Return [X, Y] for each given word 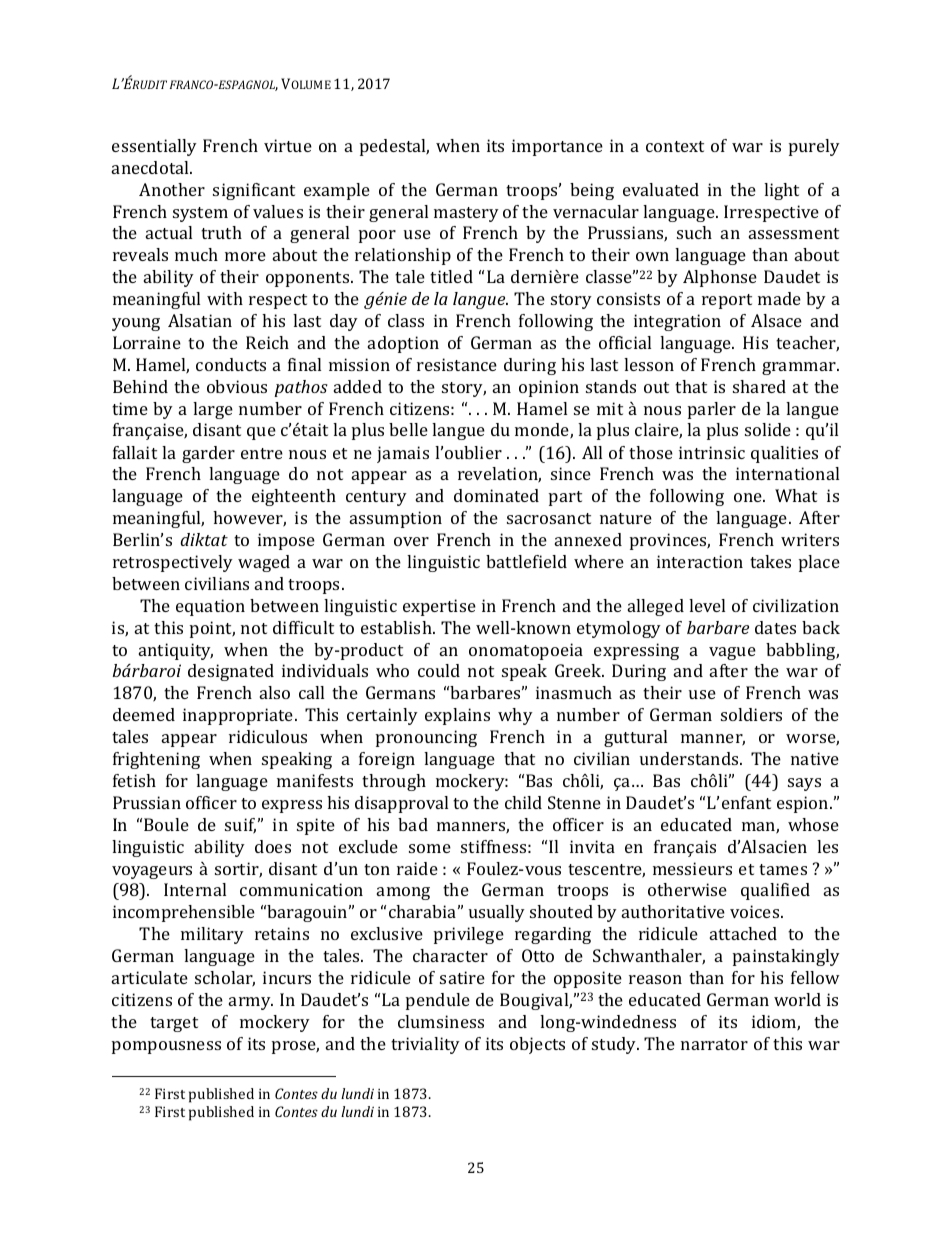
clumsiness [441, 1021]
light [781, 191]
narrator [714, 1044]
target [174, 1024]
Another [172, 189]
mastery [466, 214]
